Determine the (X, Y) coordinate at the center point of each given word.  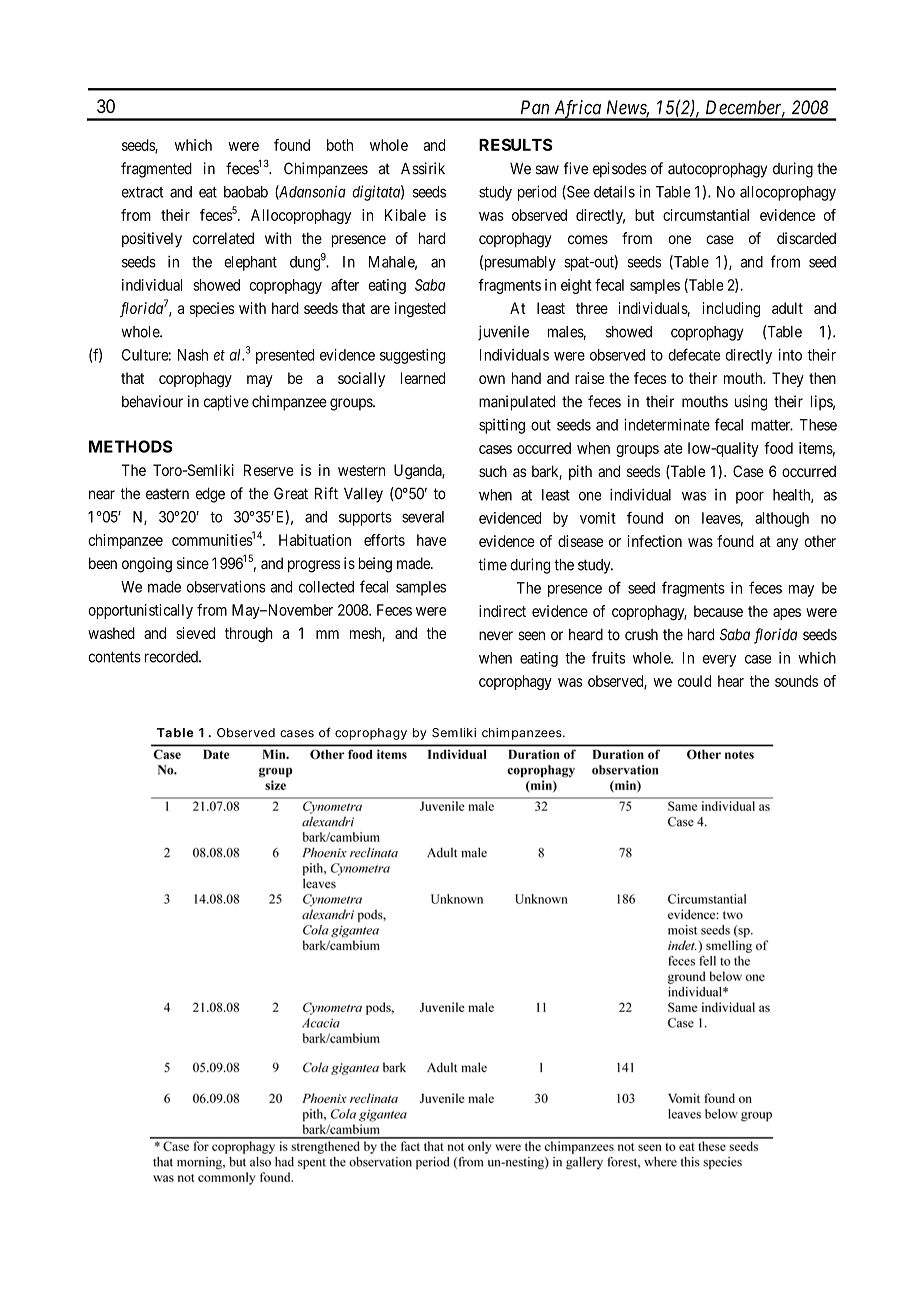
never (496, 636)
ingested (420, 309)
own (492, 379)
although (782, 519)
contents (114, 657)
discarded (806, 238)
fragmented (156, 170)
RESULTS (516, 144)
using (751, 403)
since (193, 563)
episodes (620, 170)
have (431, 540)
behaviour (152, 401)
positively (152, 240)
